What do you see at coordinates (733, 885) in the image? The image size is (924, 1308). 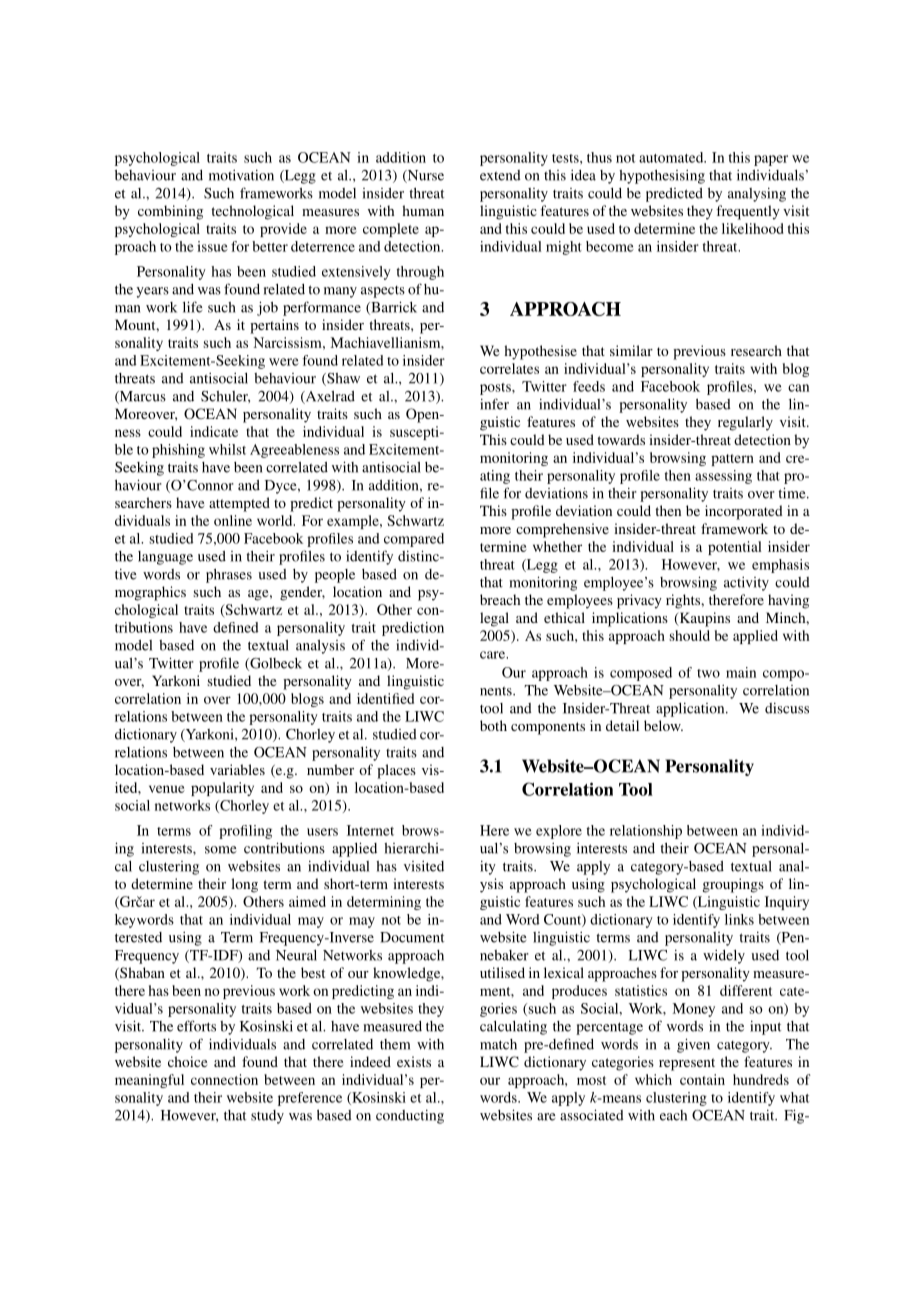 I see `groupings` at bounding box center [733, 885].
